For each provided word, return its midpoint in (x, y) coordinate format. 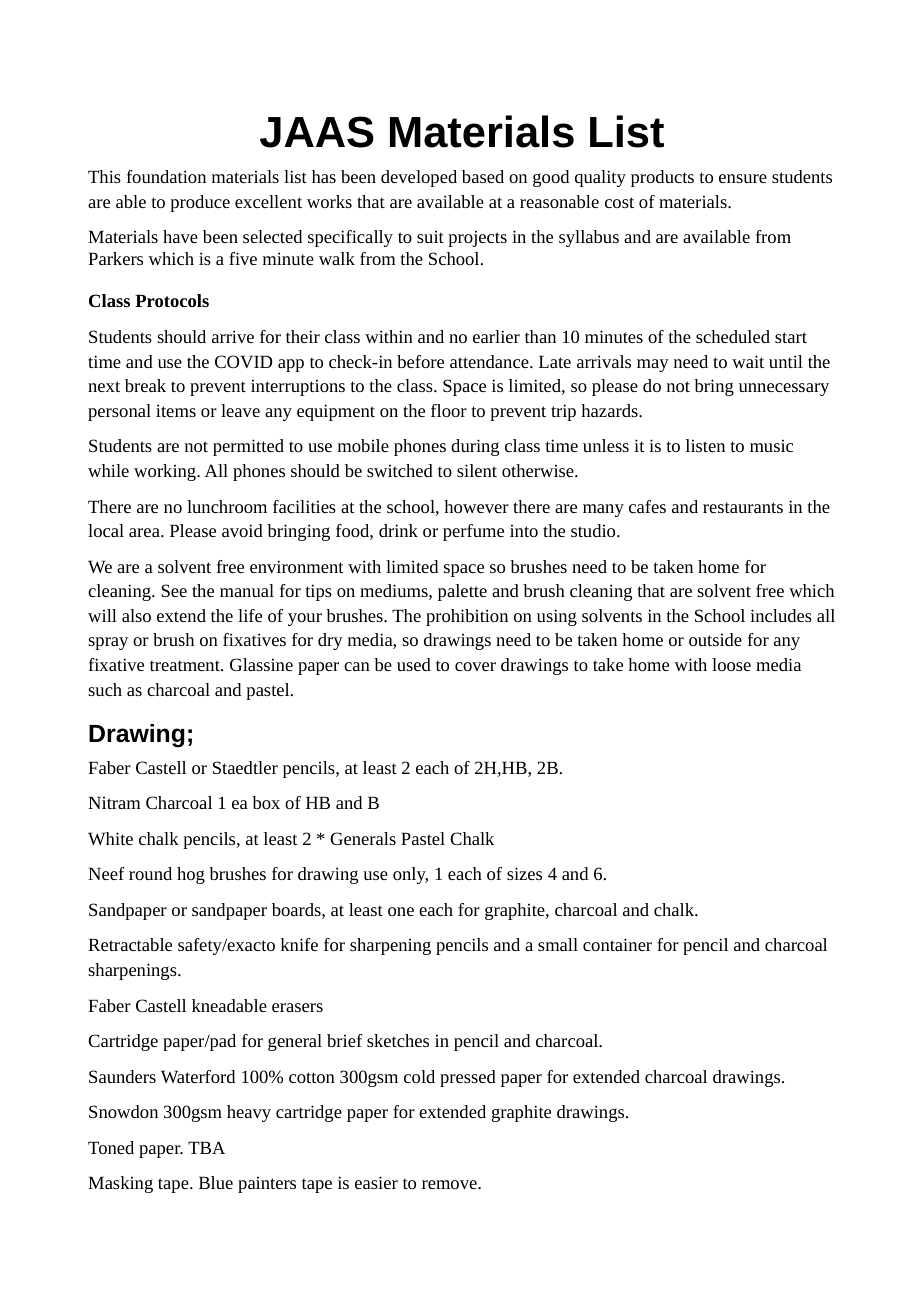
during (475, 447)
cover (475, 666)
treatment (186, 665)
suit (430, 237)
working (166, 472)
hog (191, 875)
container (617, 944)
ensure (743, 178)
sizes (524, 873)
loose (731, 664)
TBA (206, 1147)
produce (200, 203)
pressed (468, 1078)
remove (450, 1184)
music (771, 446)
